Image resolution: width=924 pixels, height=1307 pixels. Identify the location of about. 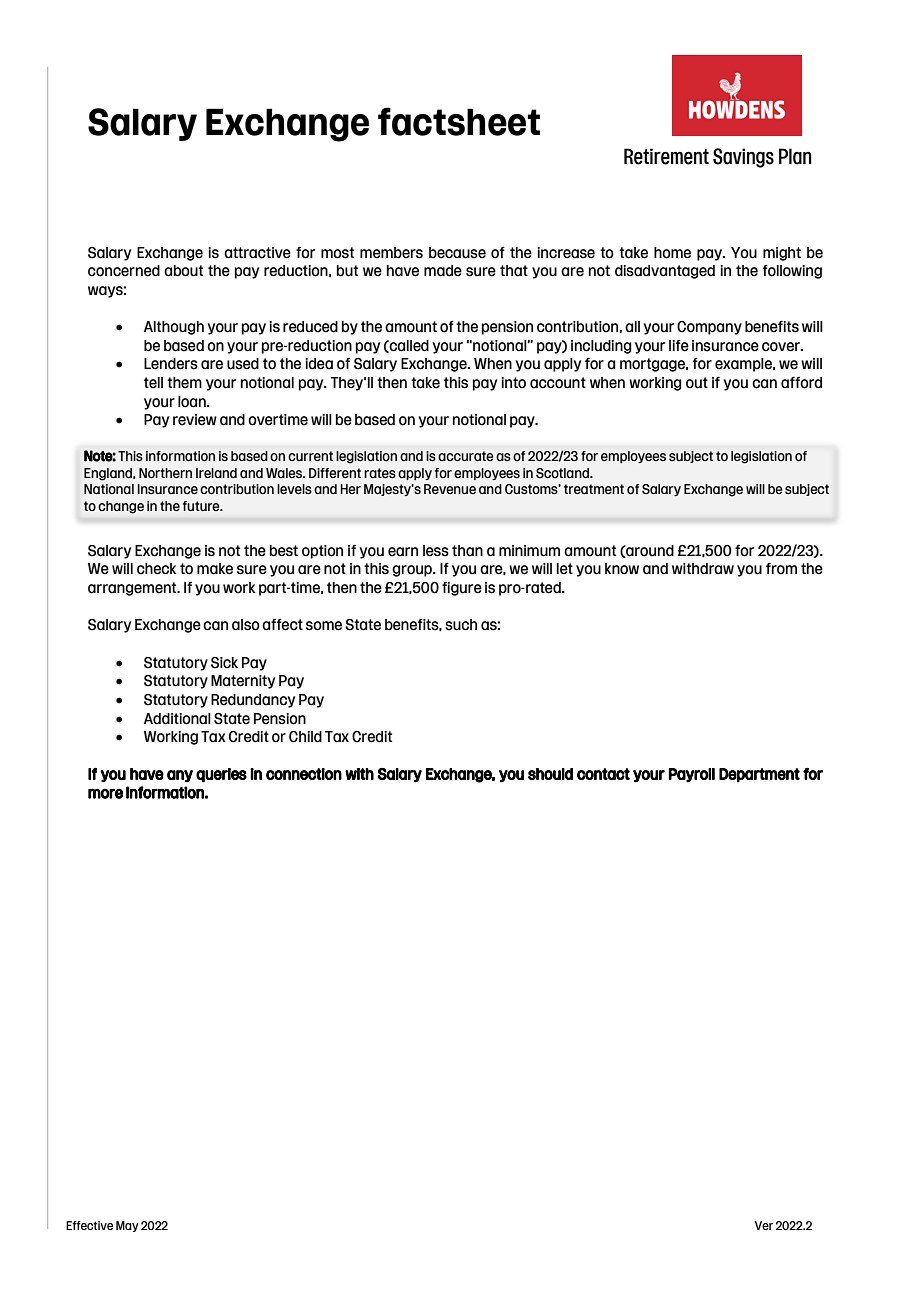
(183, 271).
